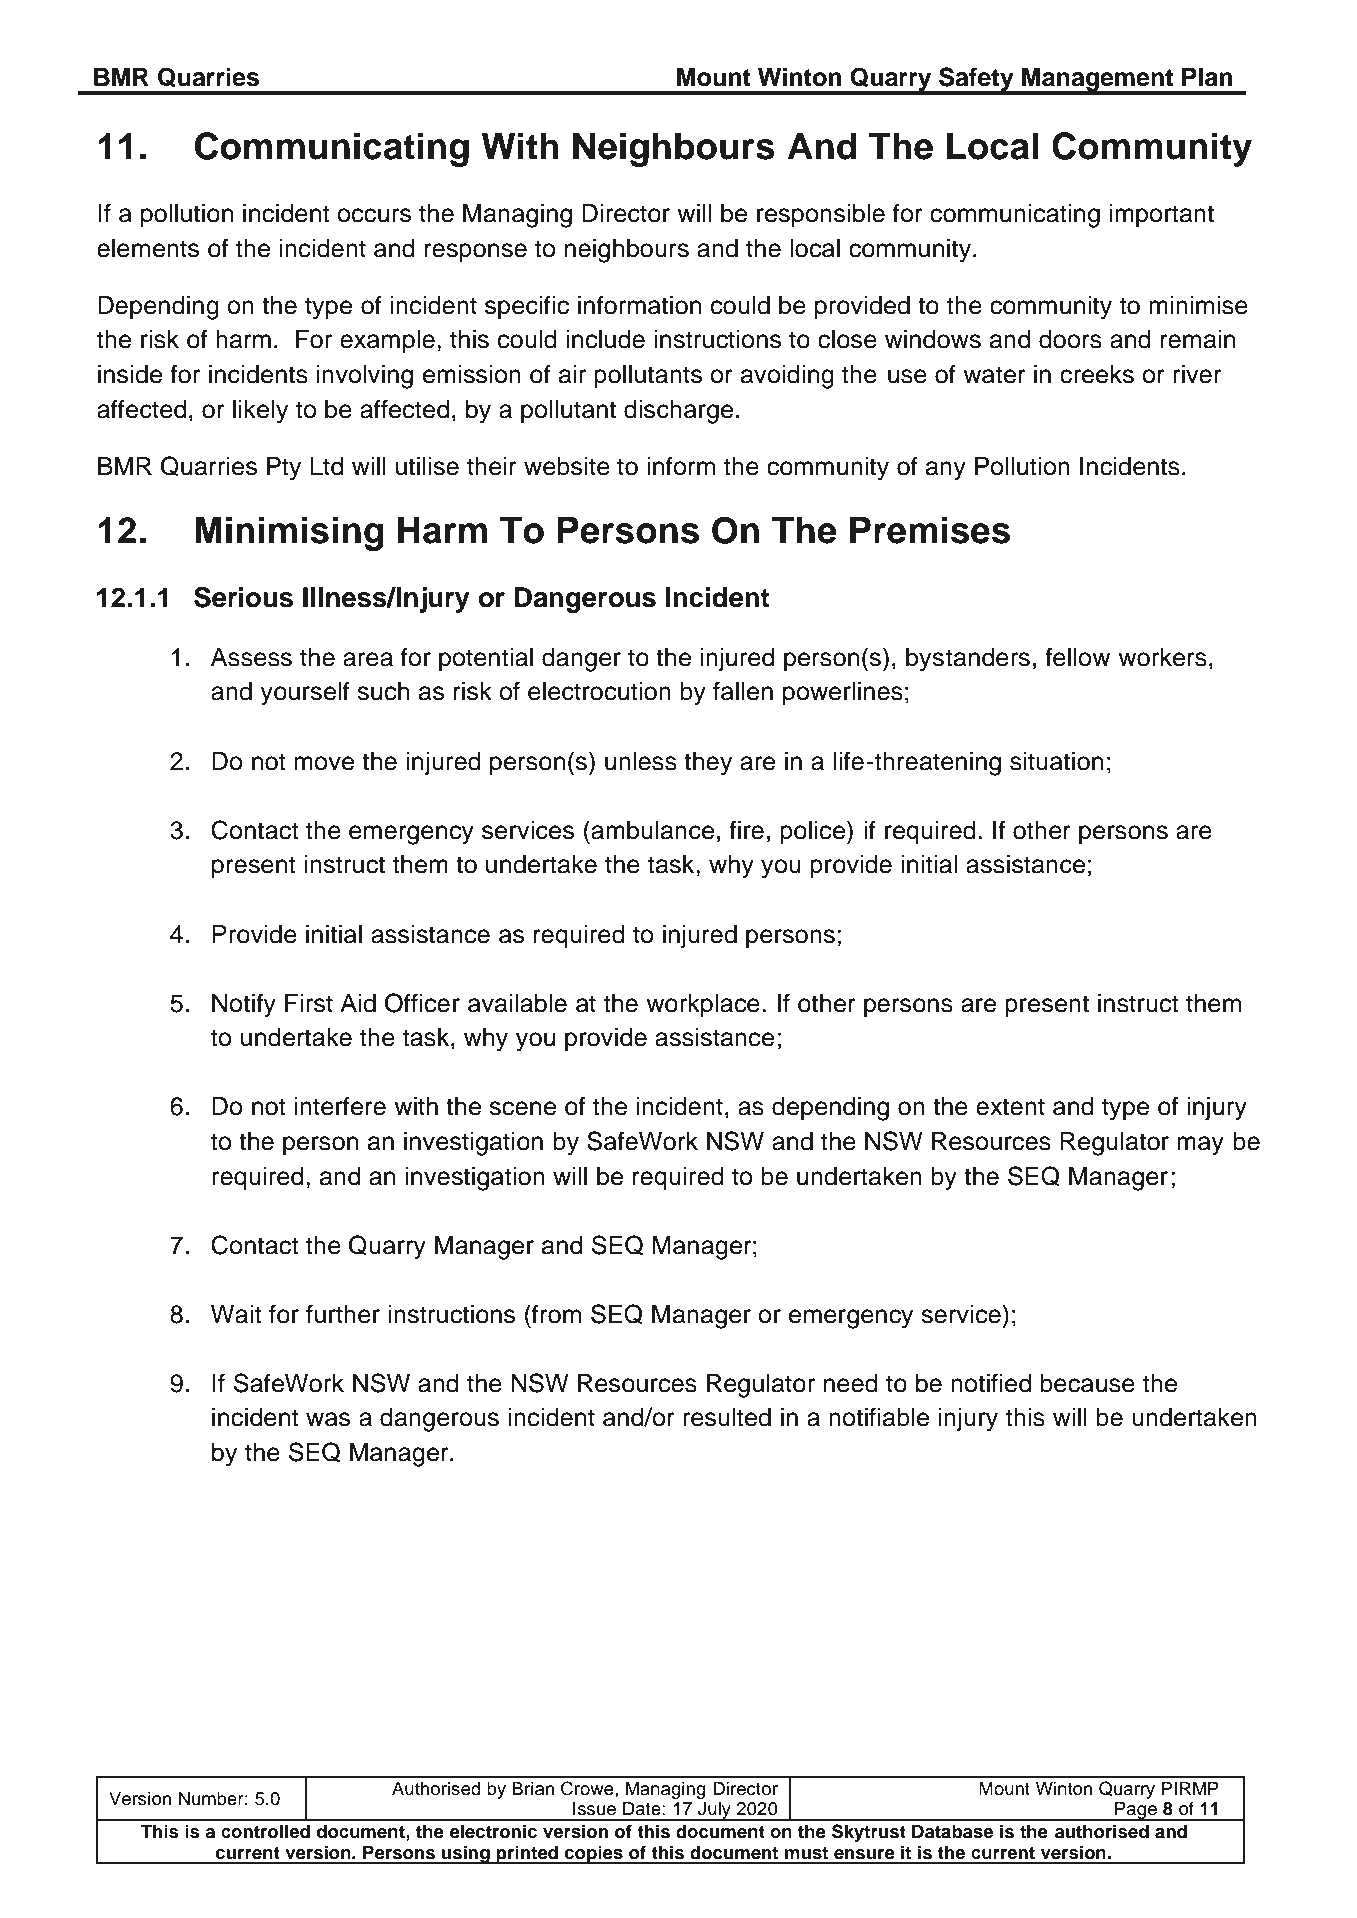  I want to click on responsible, so click(821, 216).
